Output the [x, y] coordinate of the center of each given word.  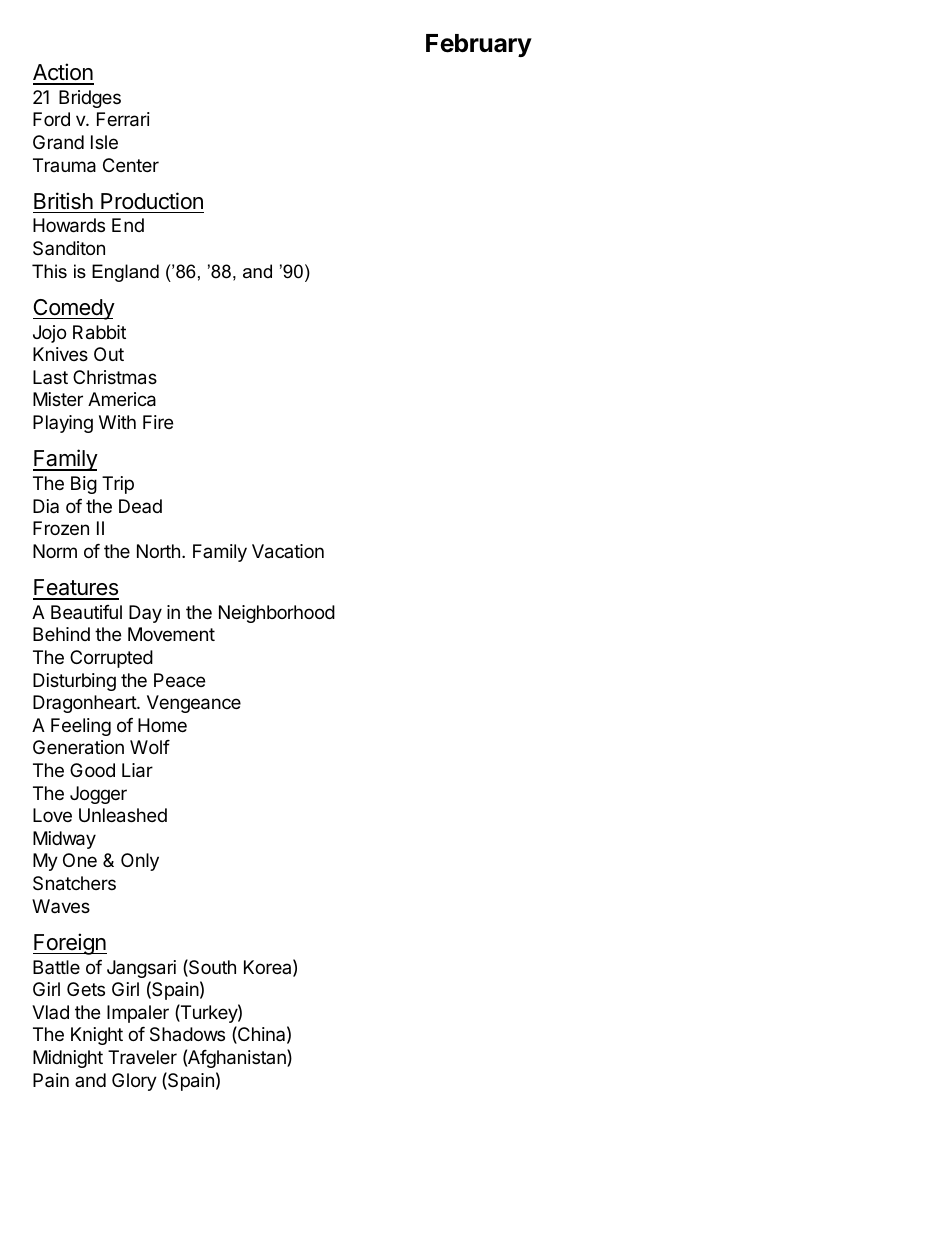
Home [162, 725]
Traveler [142, 1057]
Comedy [74, 309]
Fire [158, 422]
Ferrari [123, 119]
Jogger [98, 795]
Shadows [187, 1034]
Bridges [90, 99]
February [479, 45]
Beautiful [86, 612]
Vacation [288, 551]
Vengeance [194, 704]
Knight [97, 1036]
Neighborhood [277, 614]
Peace [179, 680]
